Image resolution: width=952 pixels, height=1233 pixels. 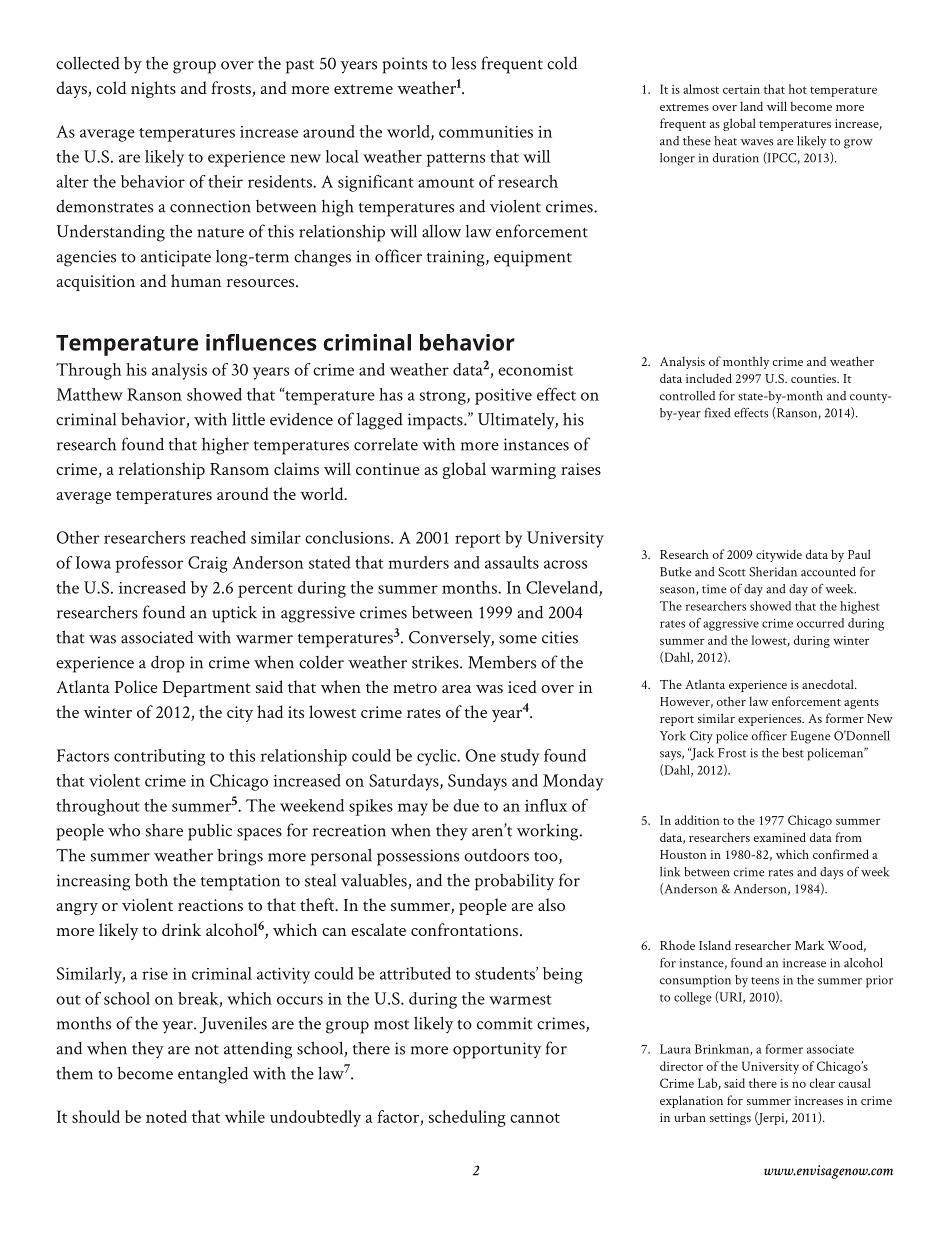 What do you see at coordinates (773, 572) in the screenshot?
I see `Sheridan` at bounding box center [773, 572].
